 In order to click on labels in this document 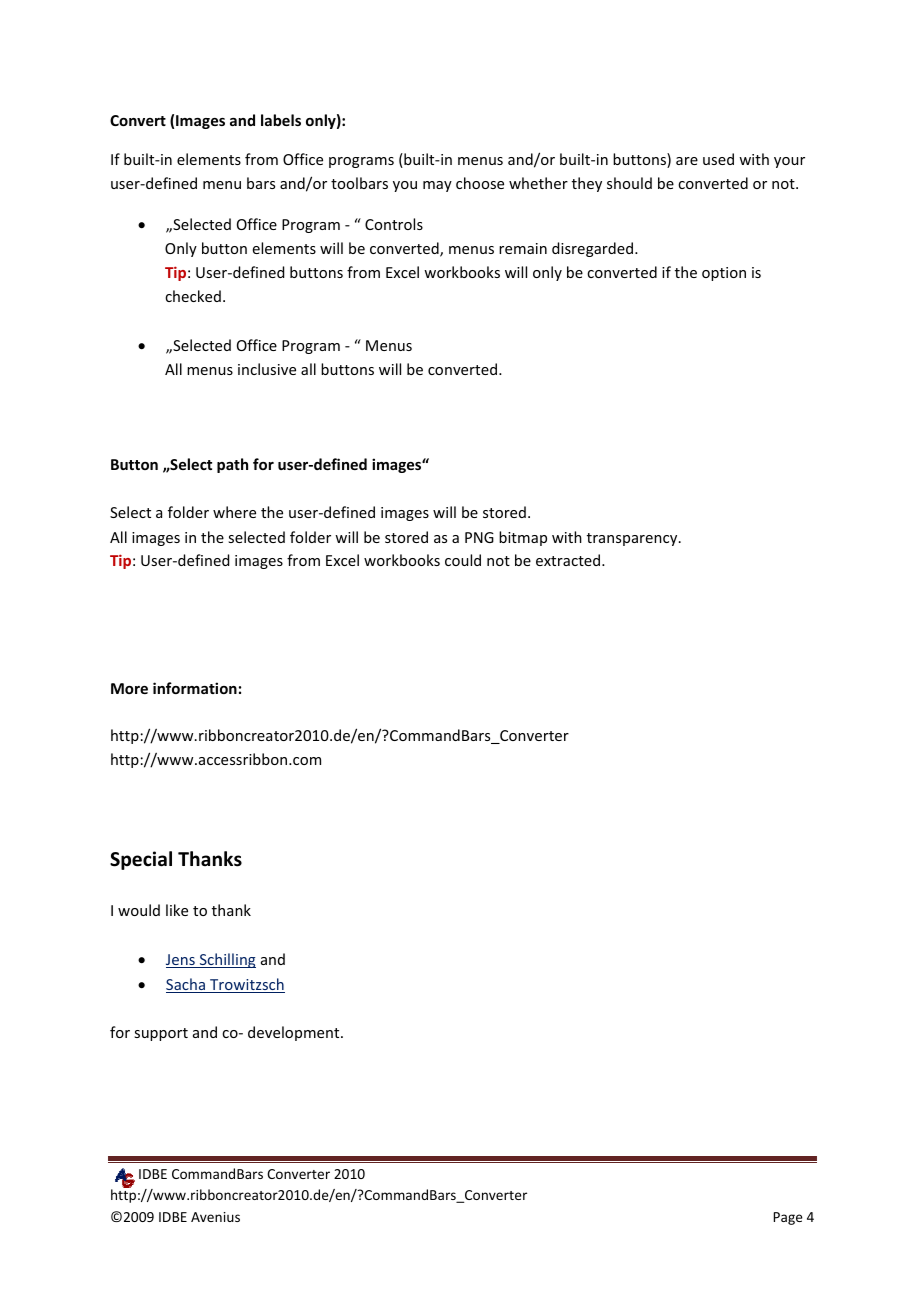, I will do `click(281, 120)`.
